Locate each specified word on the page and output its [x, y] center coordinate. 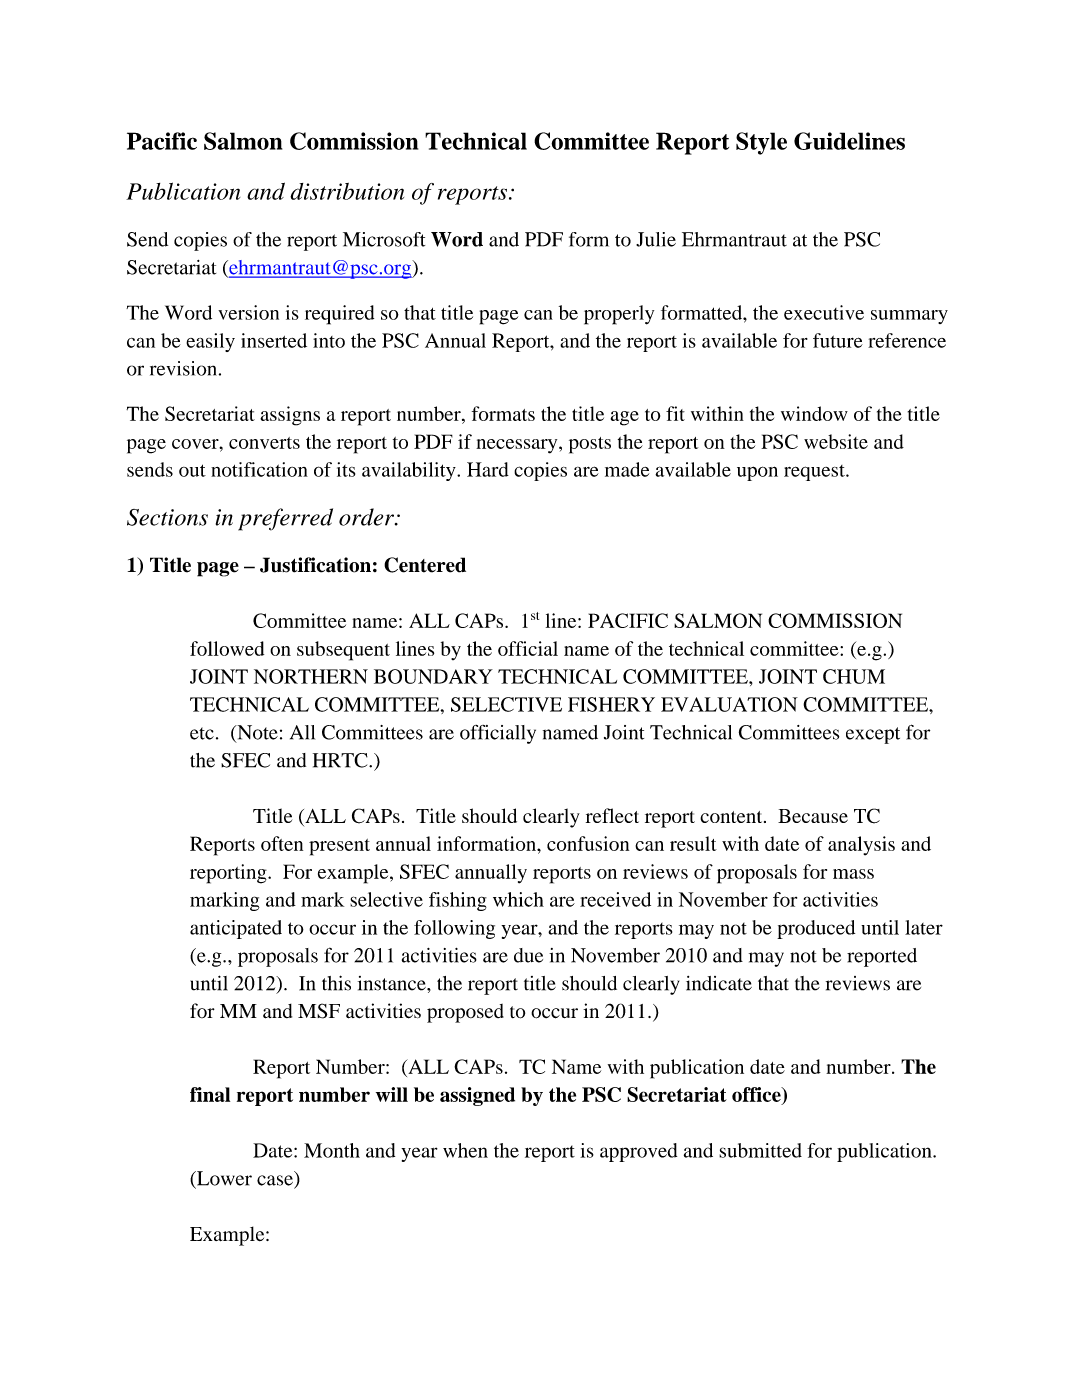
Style [761, 143]
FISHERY [611, 704]
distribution [347, 191]
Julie [656, 239]
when [465, 1150]
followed [227, 648]
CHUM [854, 676]
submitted [760, 1150]
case [275, 1180]
